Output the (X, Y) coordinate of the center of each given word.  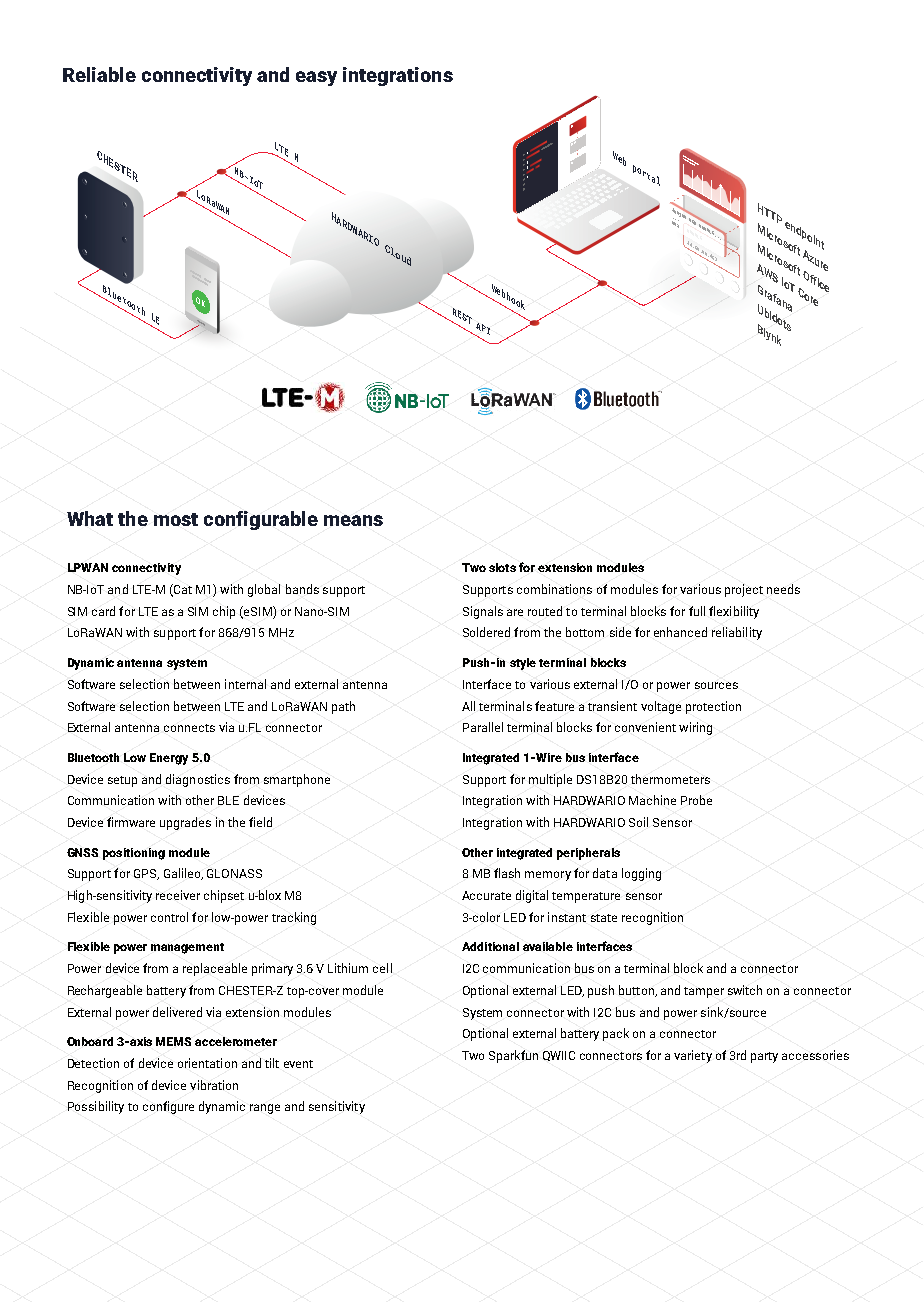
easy (316, 78)
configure (168, 1107)
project (744, 590)
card (103, 611)
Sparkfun (513, 1056)
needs (783, 589)
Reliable (99, 74)
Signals (483, 612)
